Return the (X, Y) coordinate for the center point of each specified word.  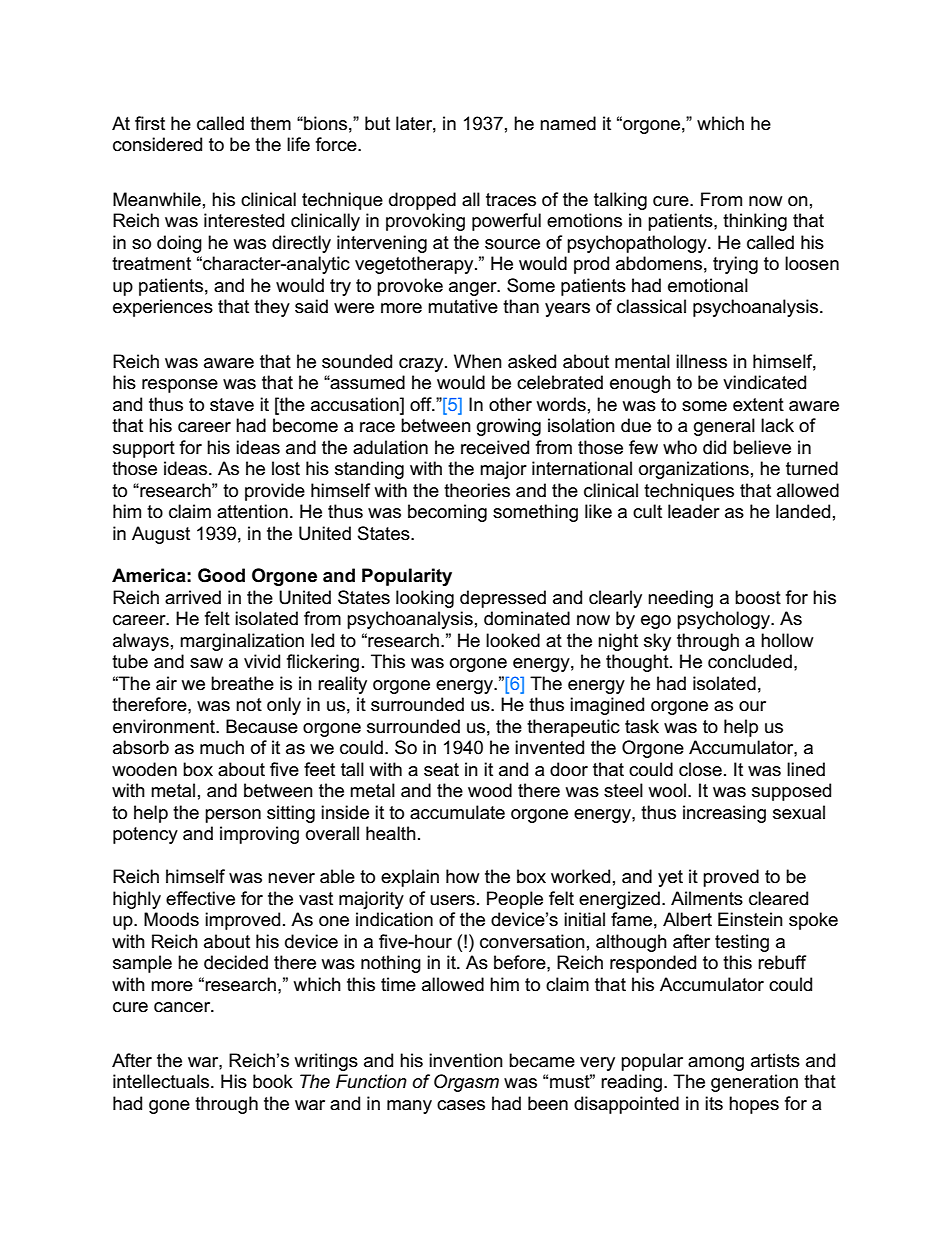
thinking (755, 222)
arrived (193, 597)
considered (157, 144)
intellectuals (162, 1081)
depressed (503, 599)
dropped (422, 201)
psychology (725, 620)
